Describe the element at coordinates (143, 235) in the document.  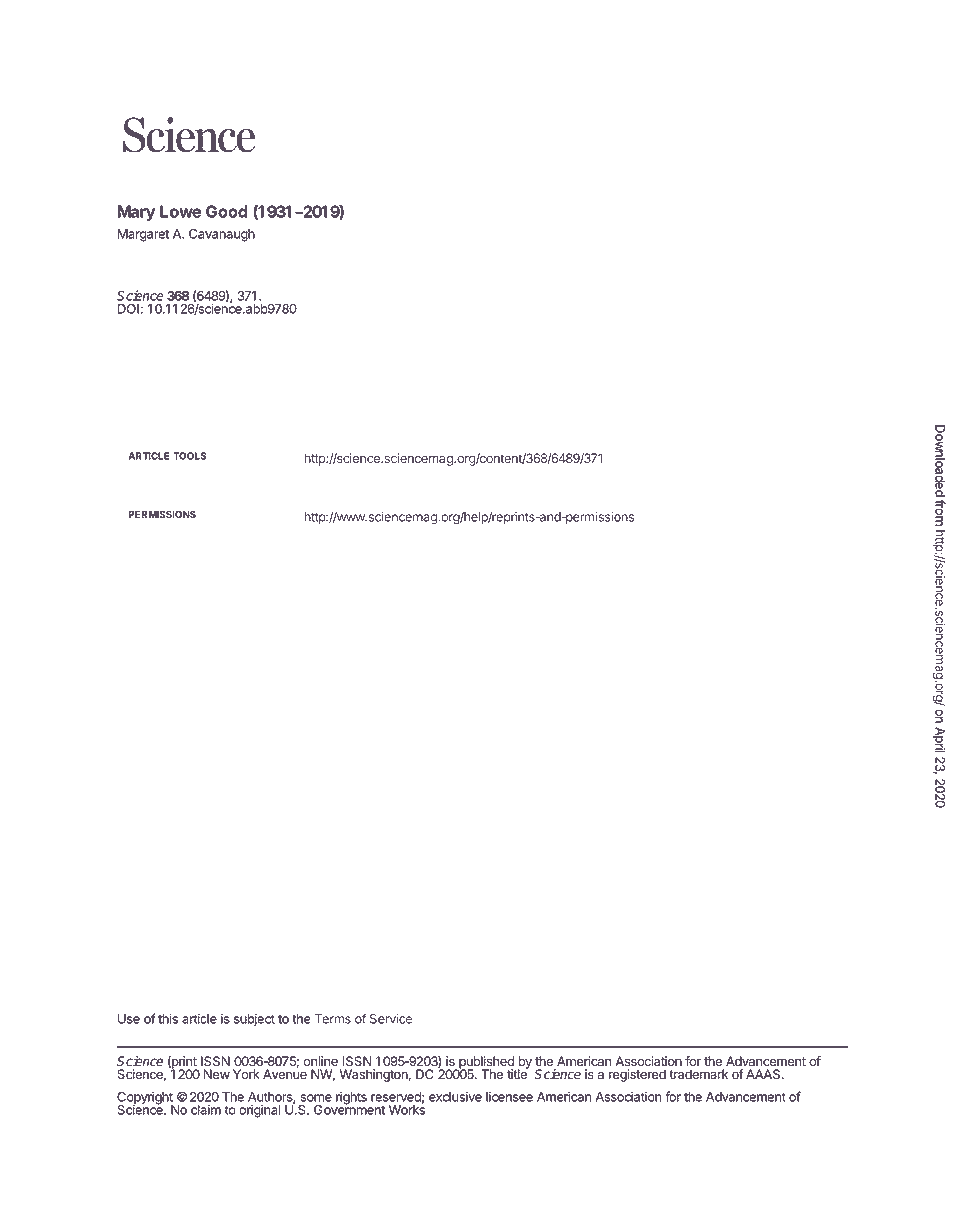
I see `Margaret` at that location.
